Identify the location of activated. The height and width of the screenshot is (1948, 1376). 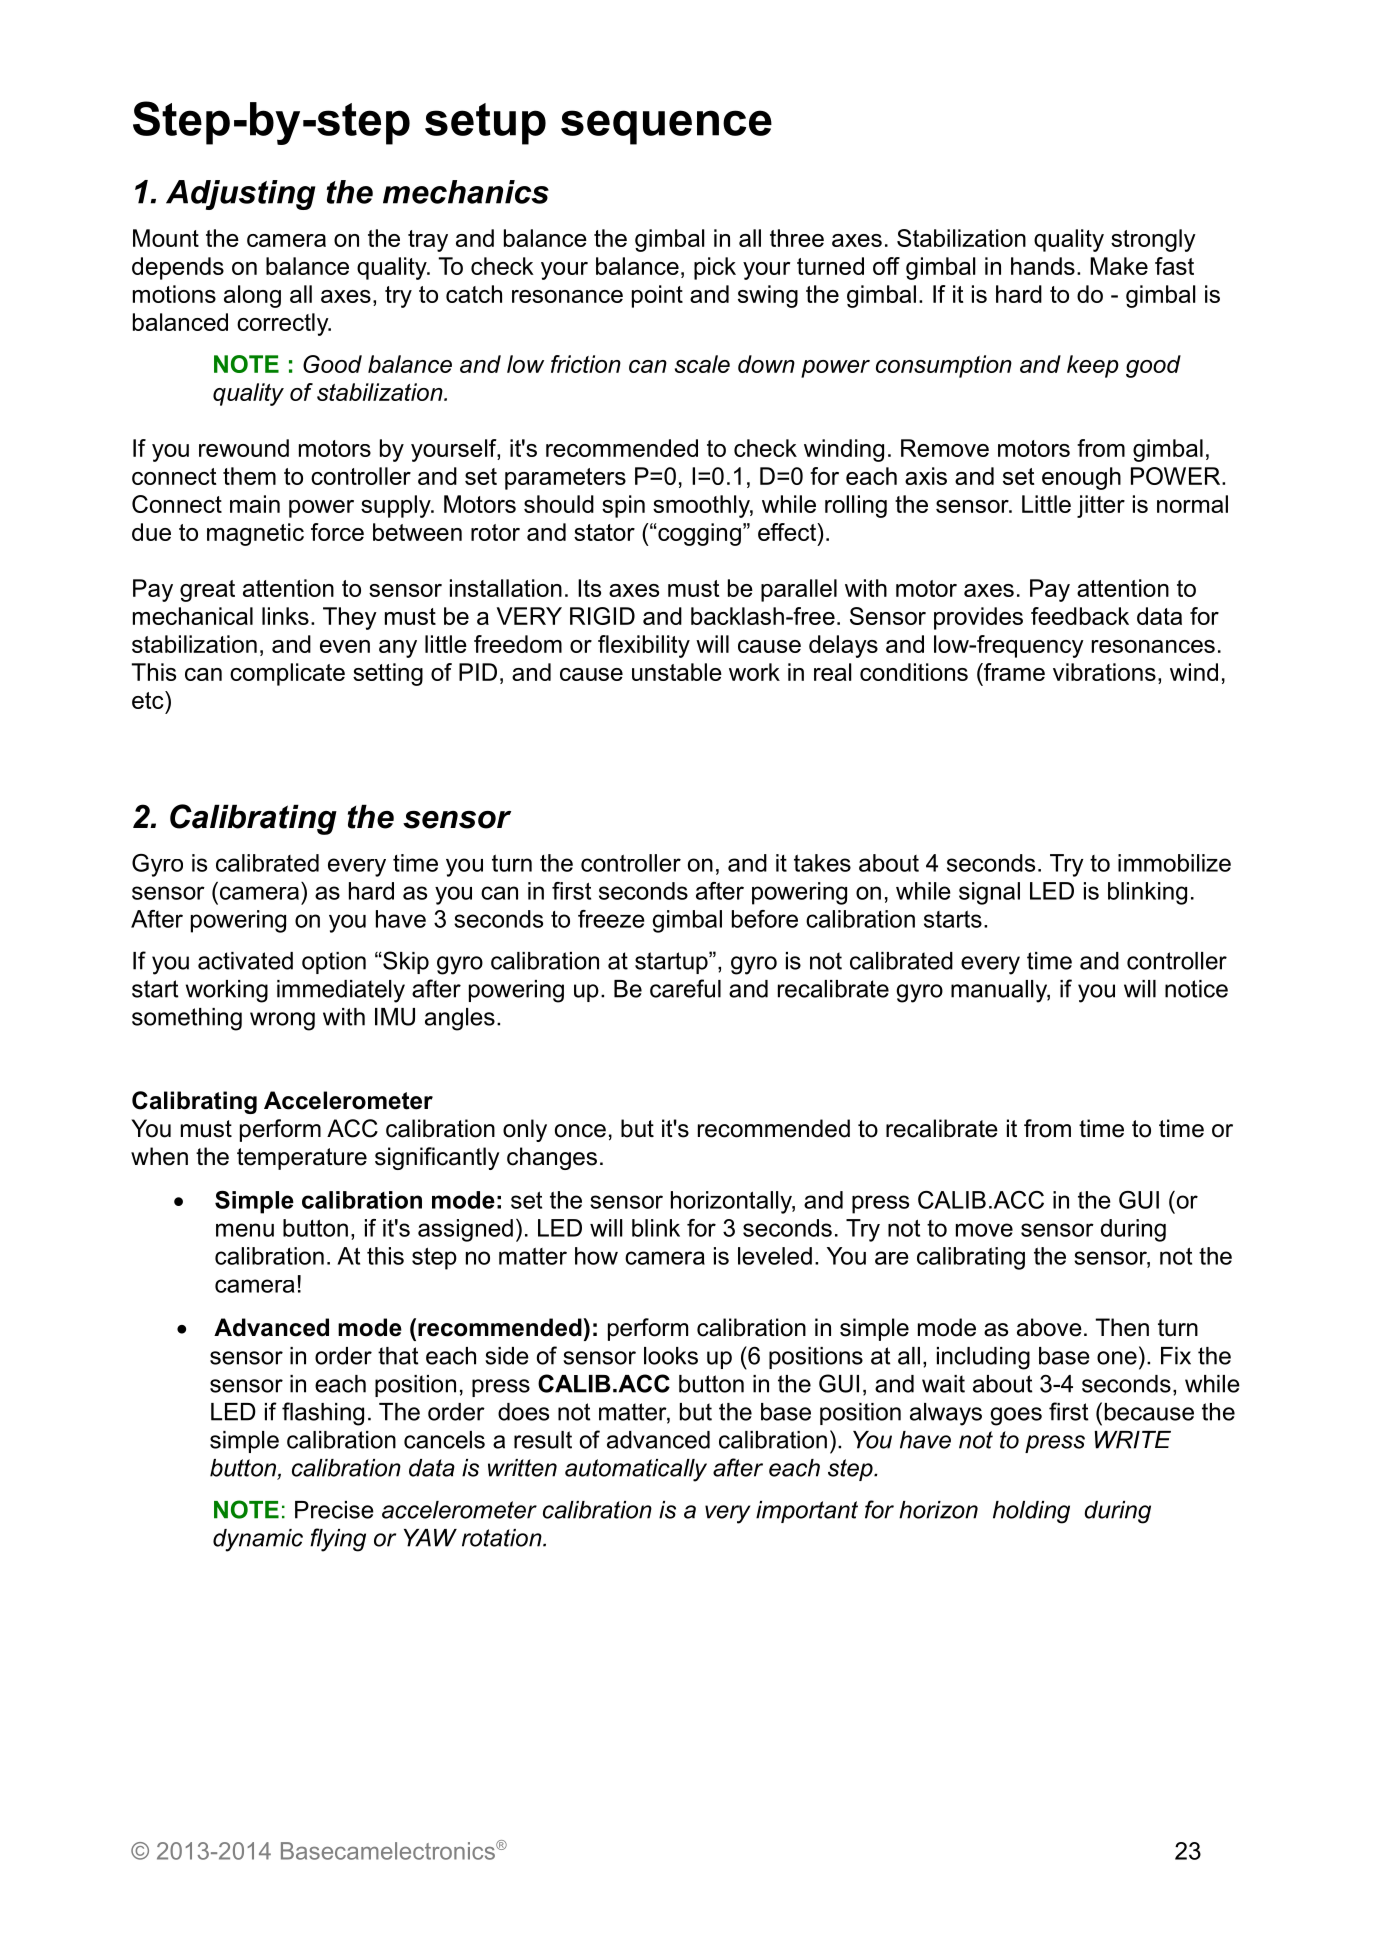
(245, 961).
